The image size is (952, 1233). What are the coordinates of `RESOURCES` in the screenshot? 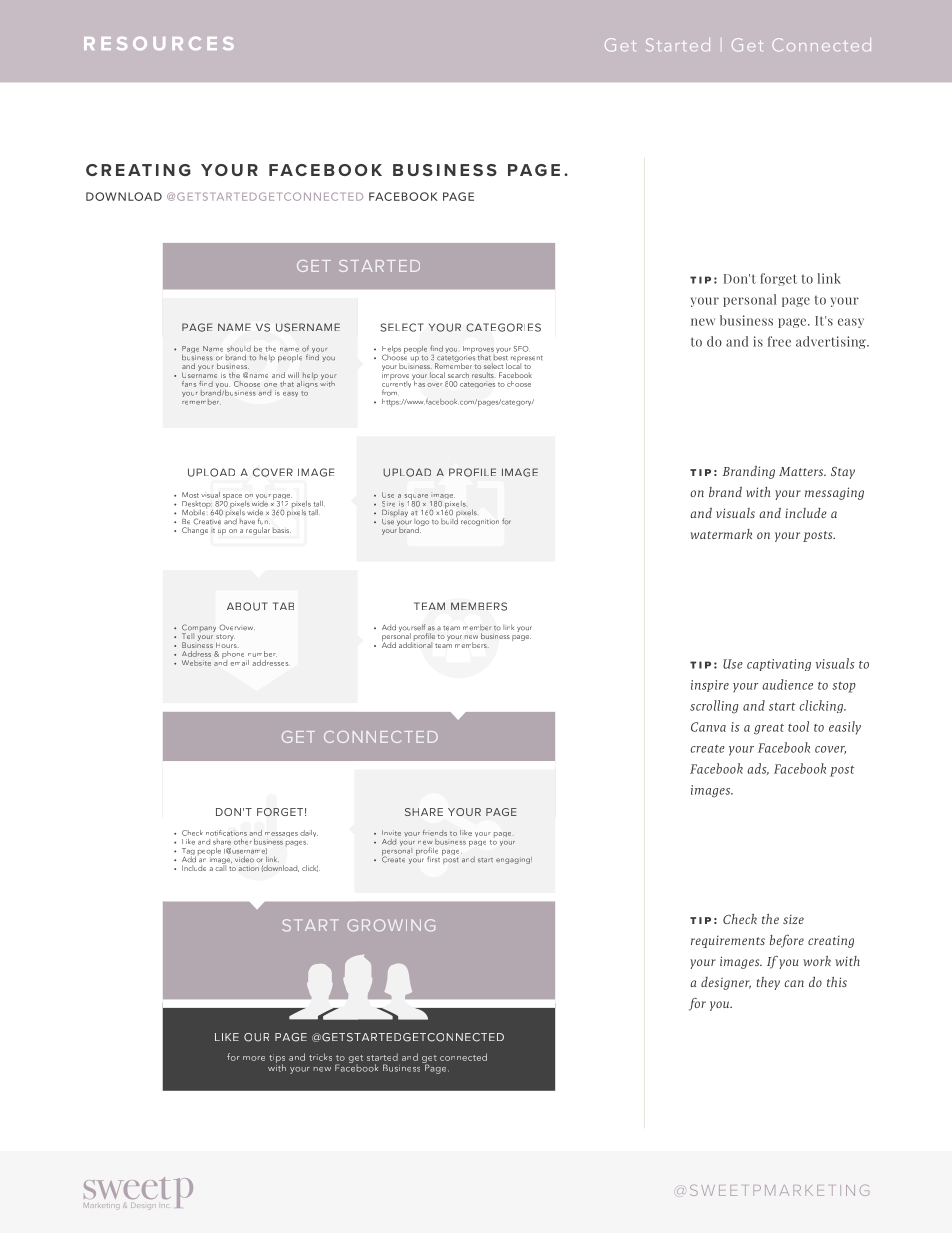 It's located at (159, 43).
